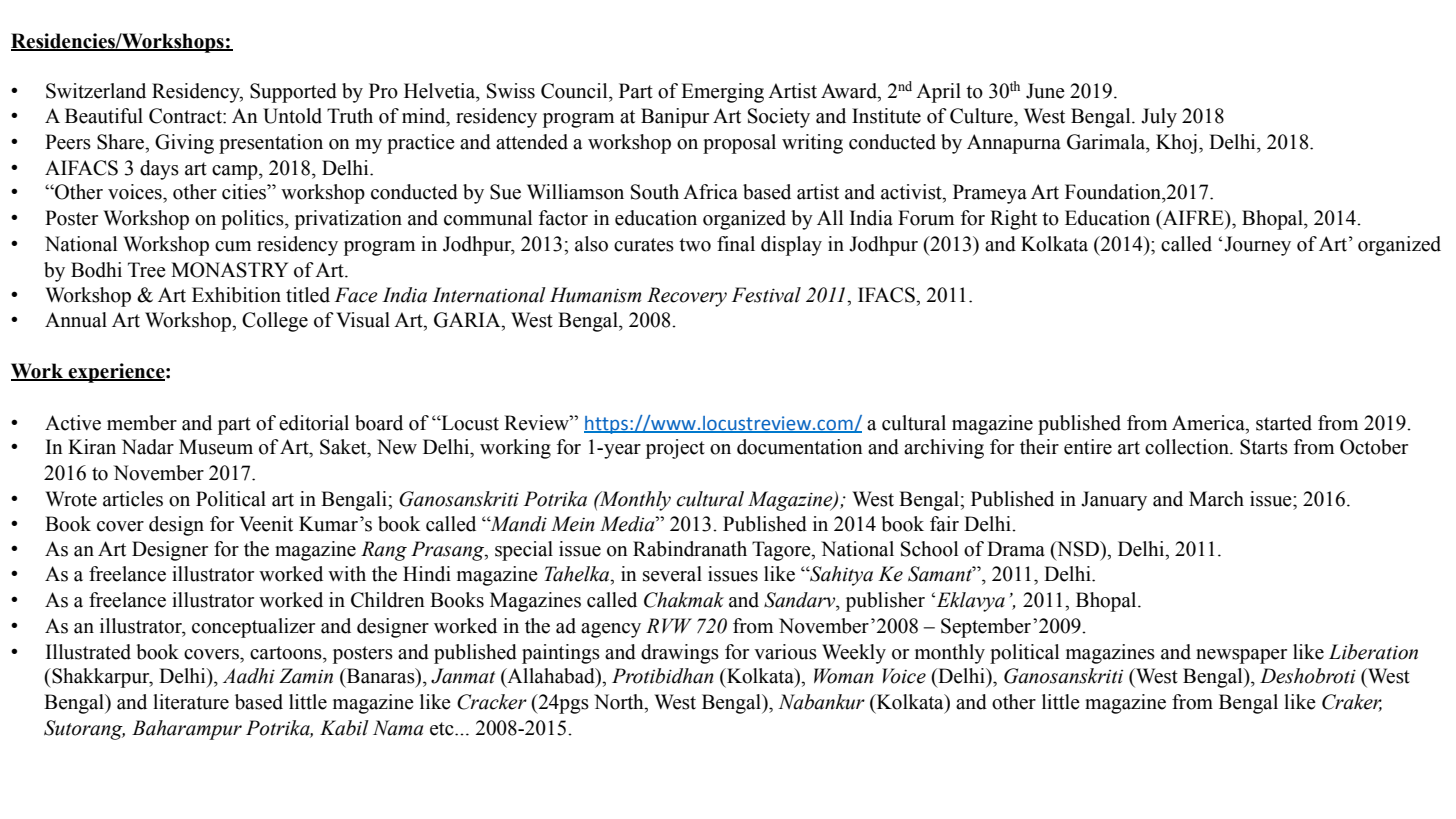 This image has height=819, width=1456. What do you see at coordinates (628, 524) in the image?
I see `Media` at bounding box center [628, 524].
